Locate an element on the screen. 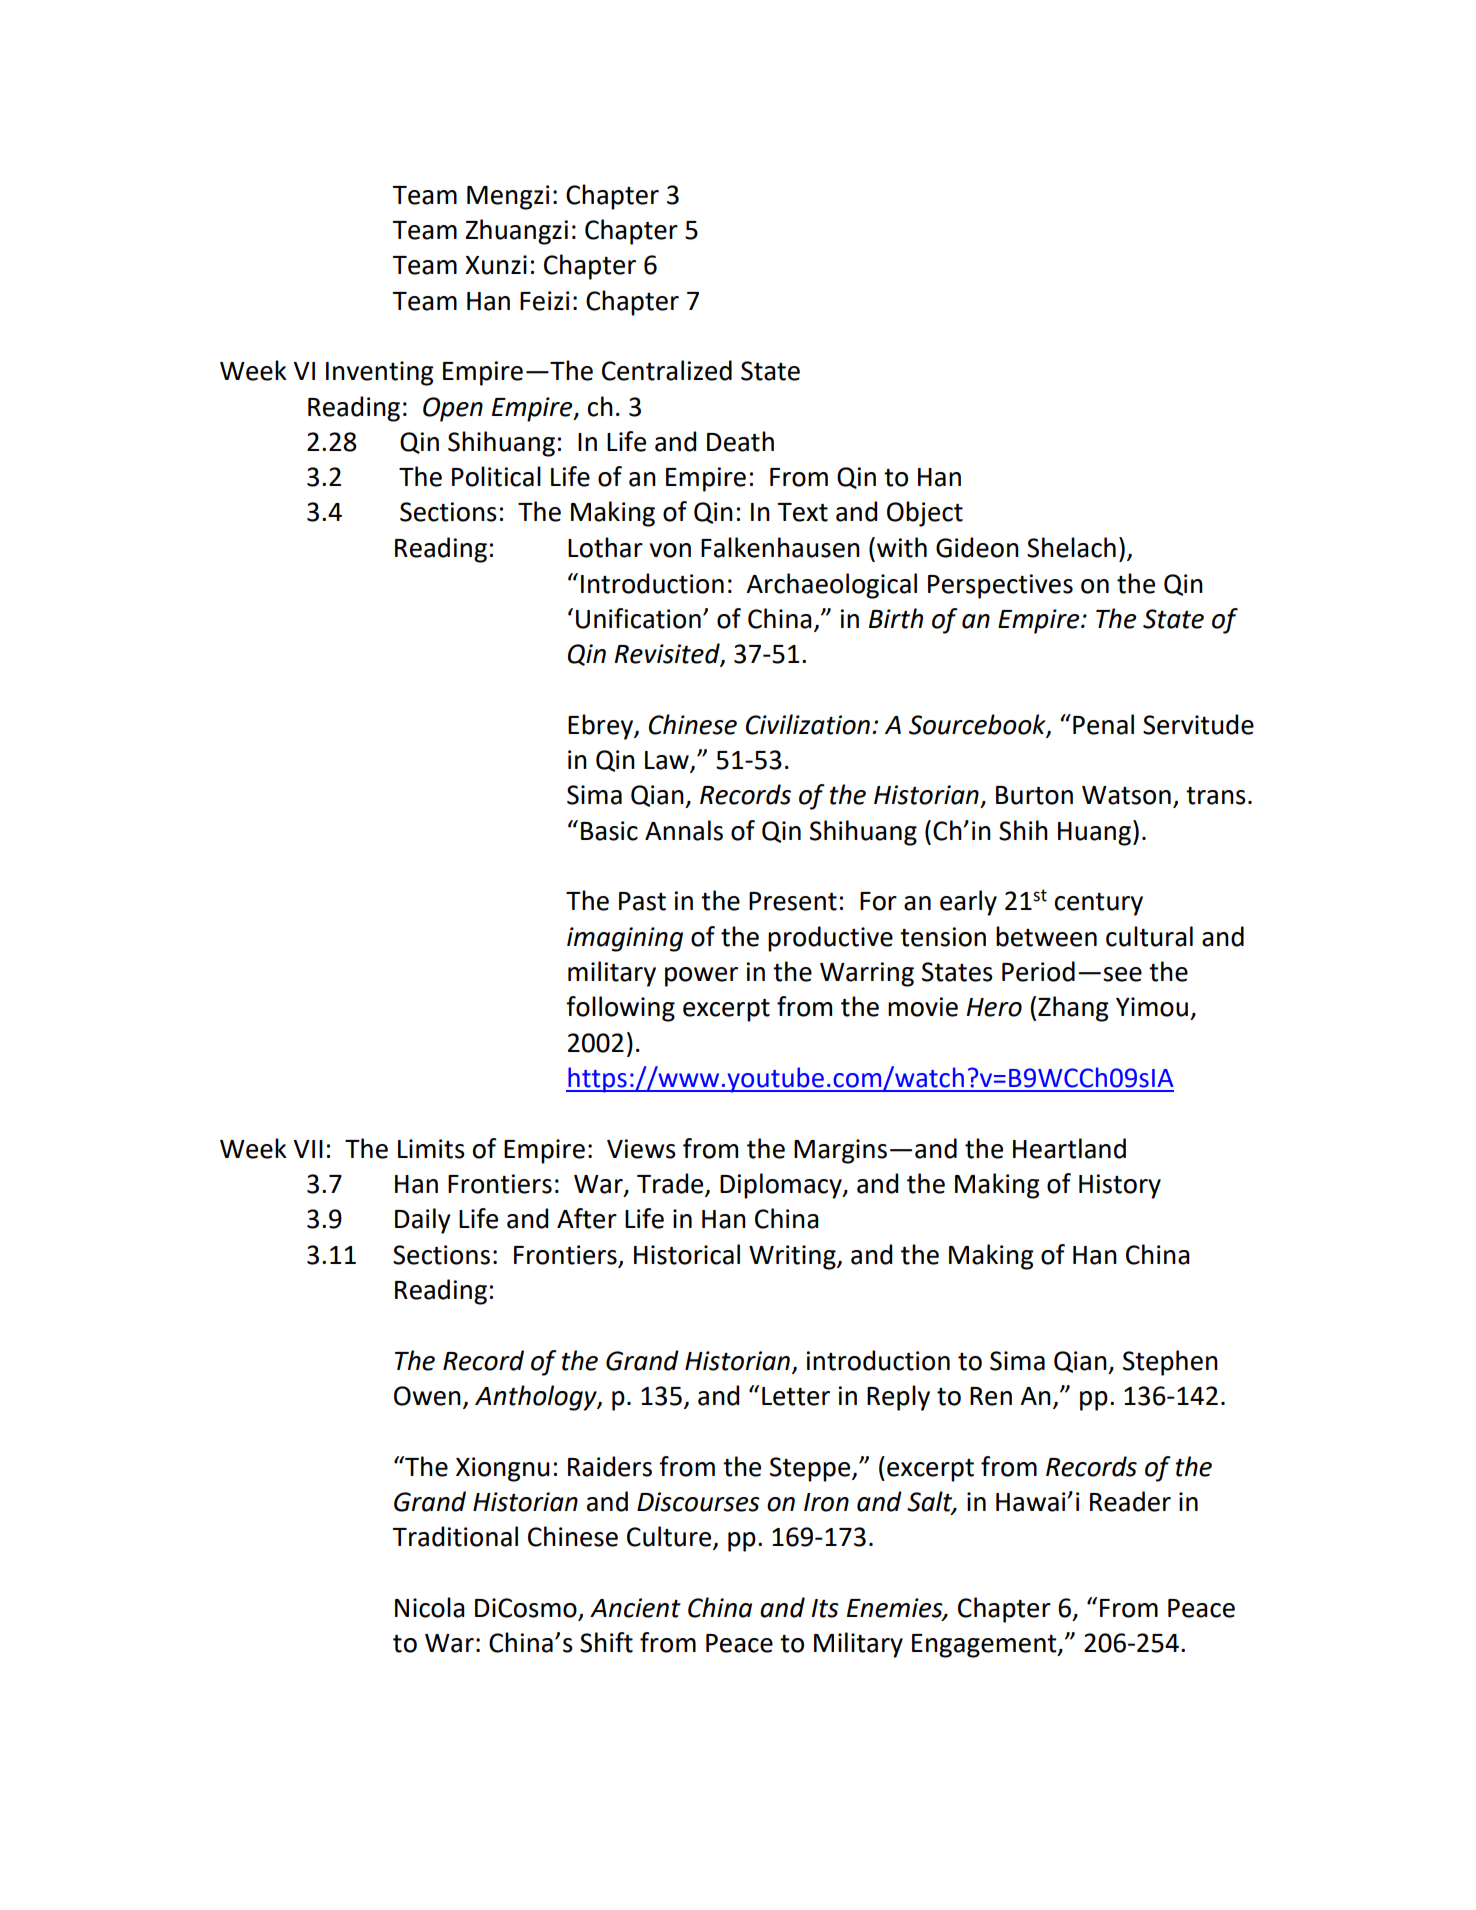  Daily is located at coordinates (423, 1221).
